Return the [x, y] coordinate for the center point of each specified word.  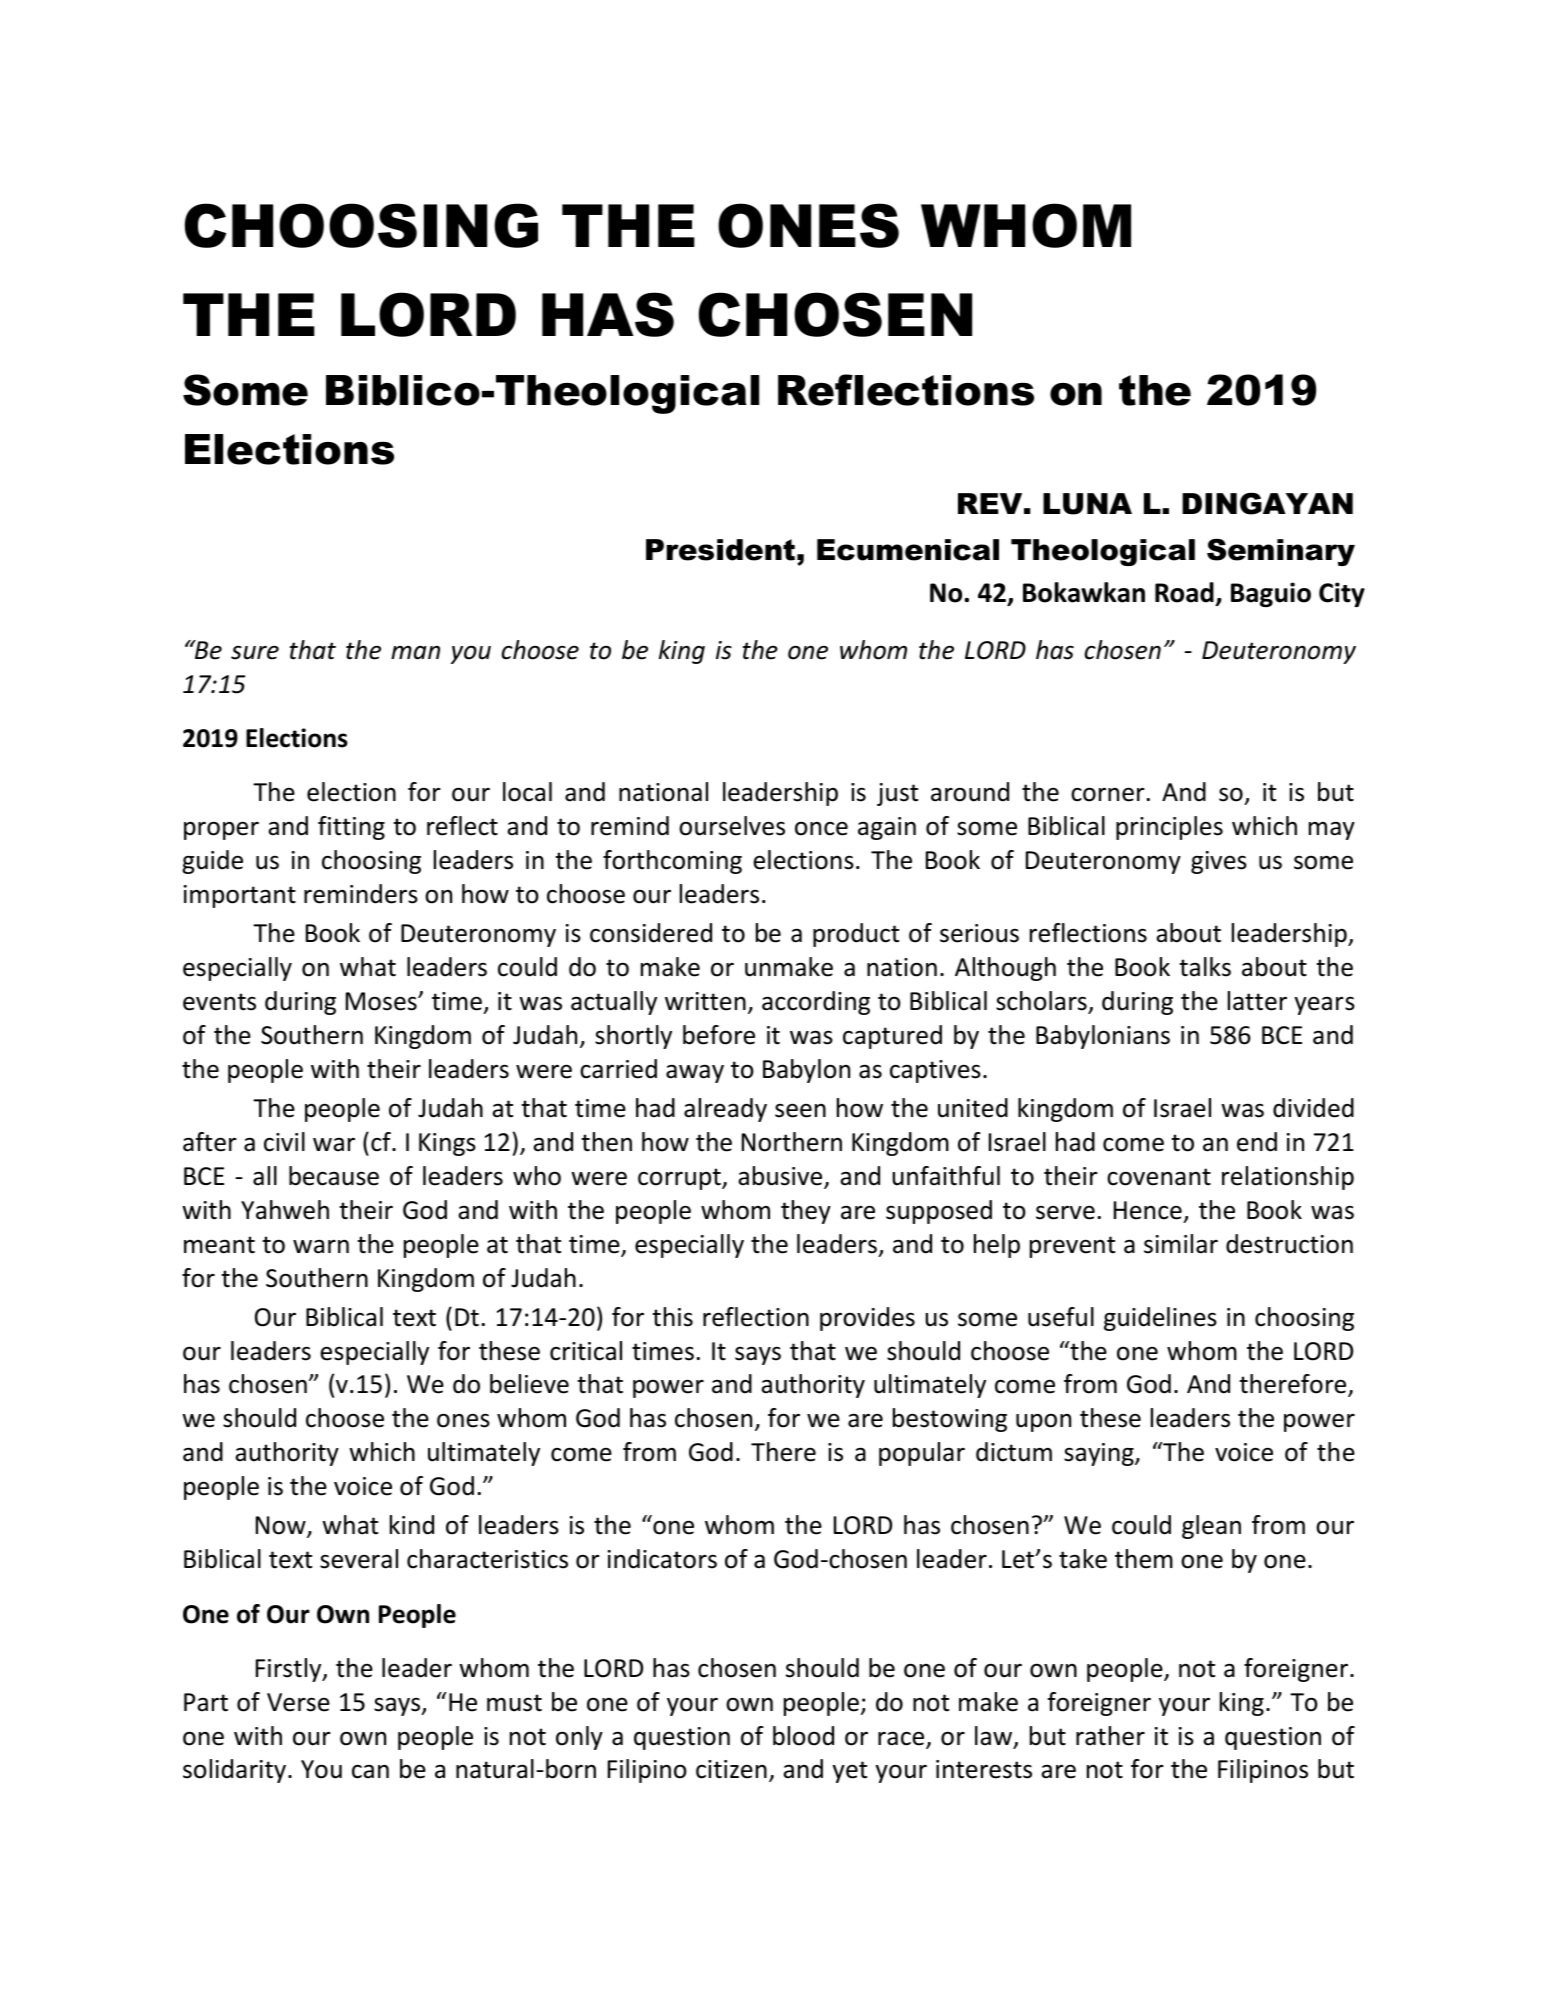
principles [1169, 828]
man [415, 653]
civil [284, 1142]
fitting [351, 828]
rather [1110, 1736]
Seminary [1281, 552]
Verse [298, 1702]
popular [922, 1454]
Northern [792, 1142]
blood [803, 1736]
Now [282, 1527]
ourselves [732, 826]
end [1257, 1142]
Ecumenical [908, 550]
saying [1100, 1454]
